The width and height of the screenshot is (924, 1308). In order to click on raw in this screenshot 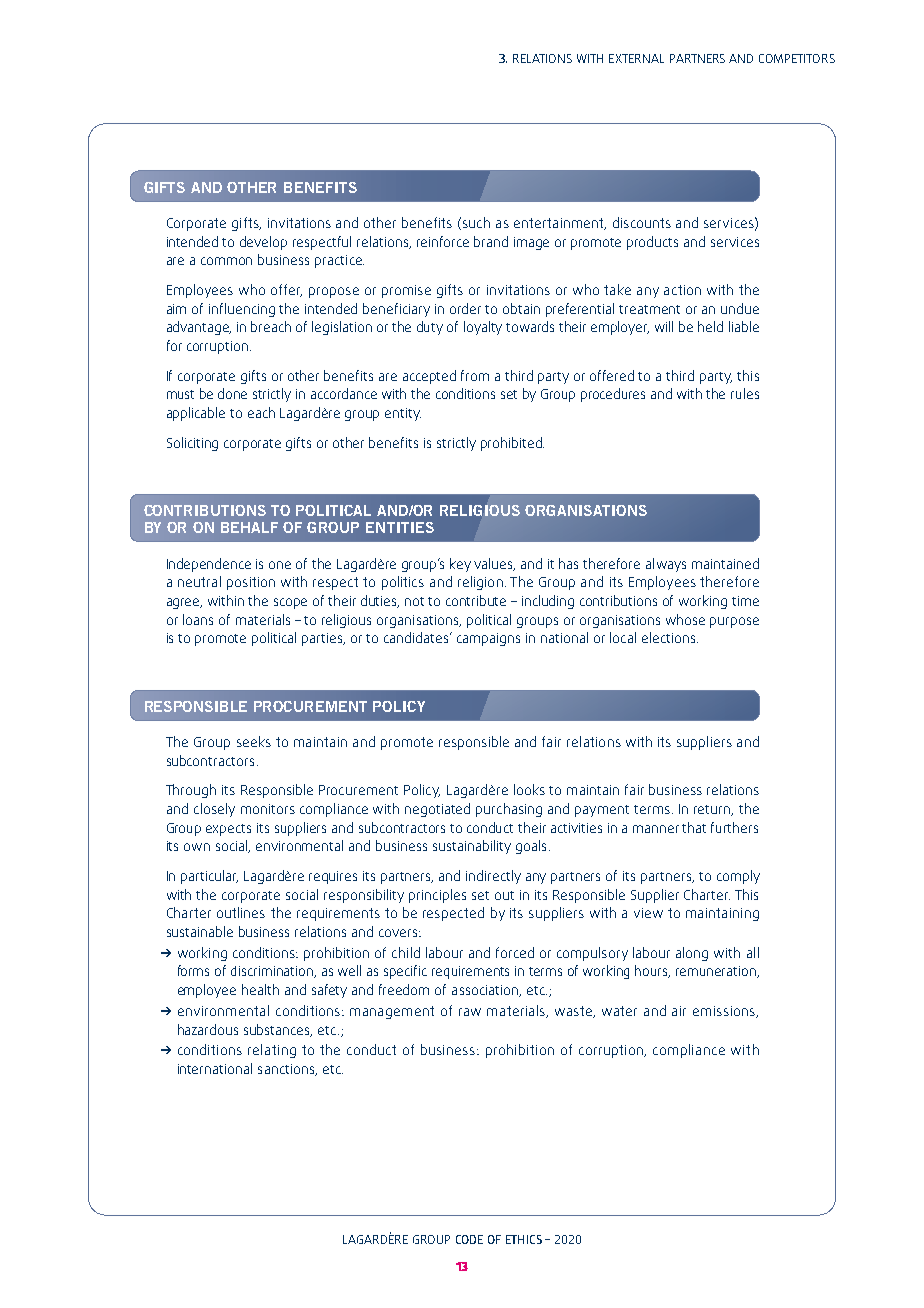, I will do `click(470, 1012)`.
